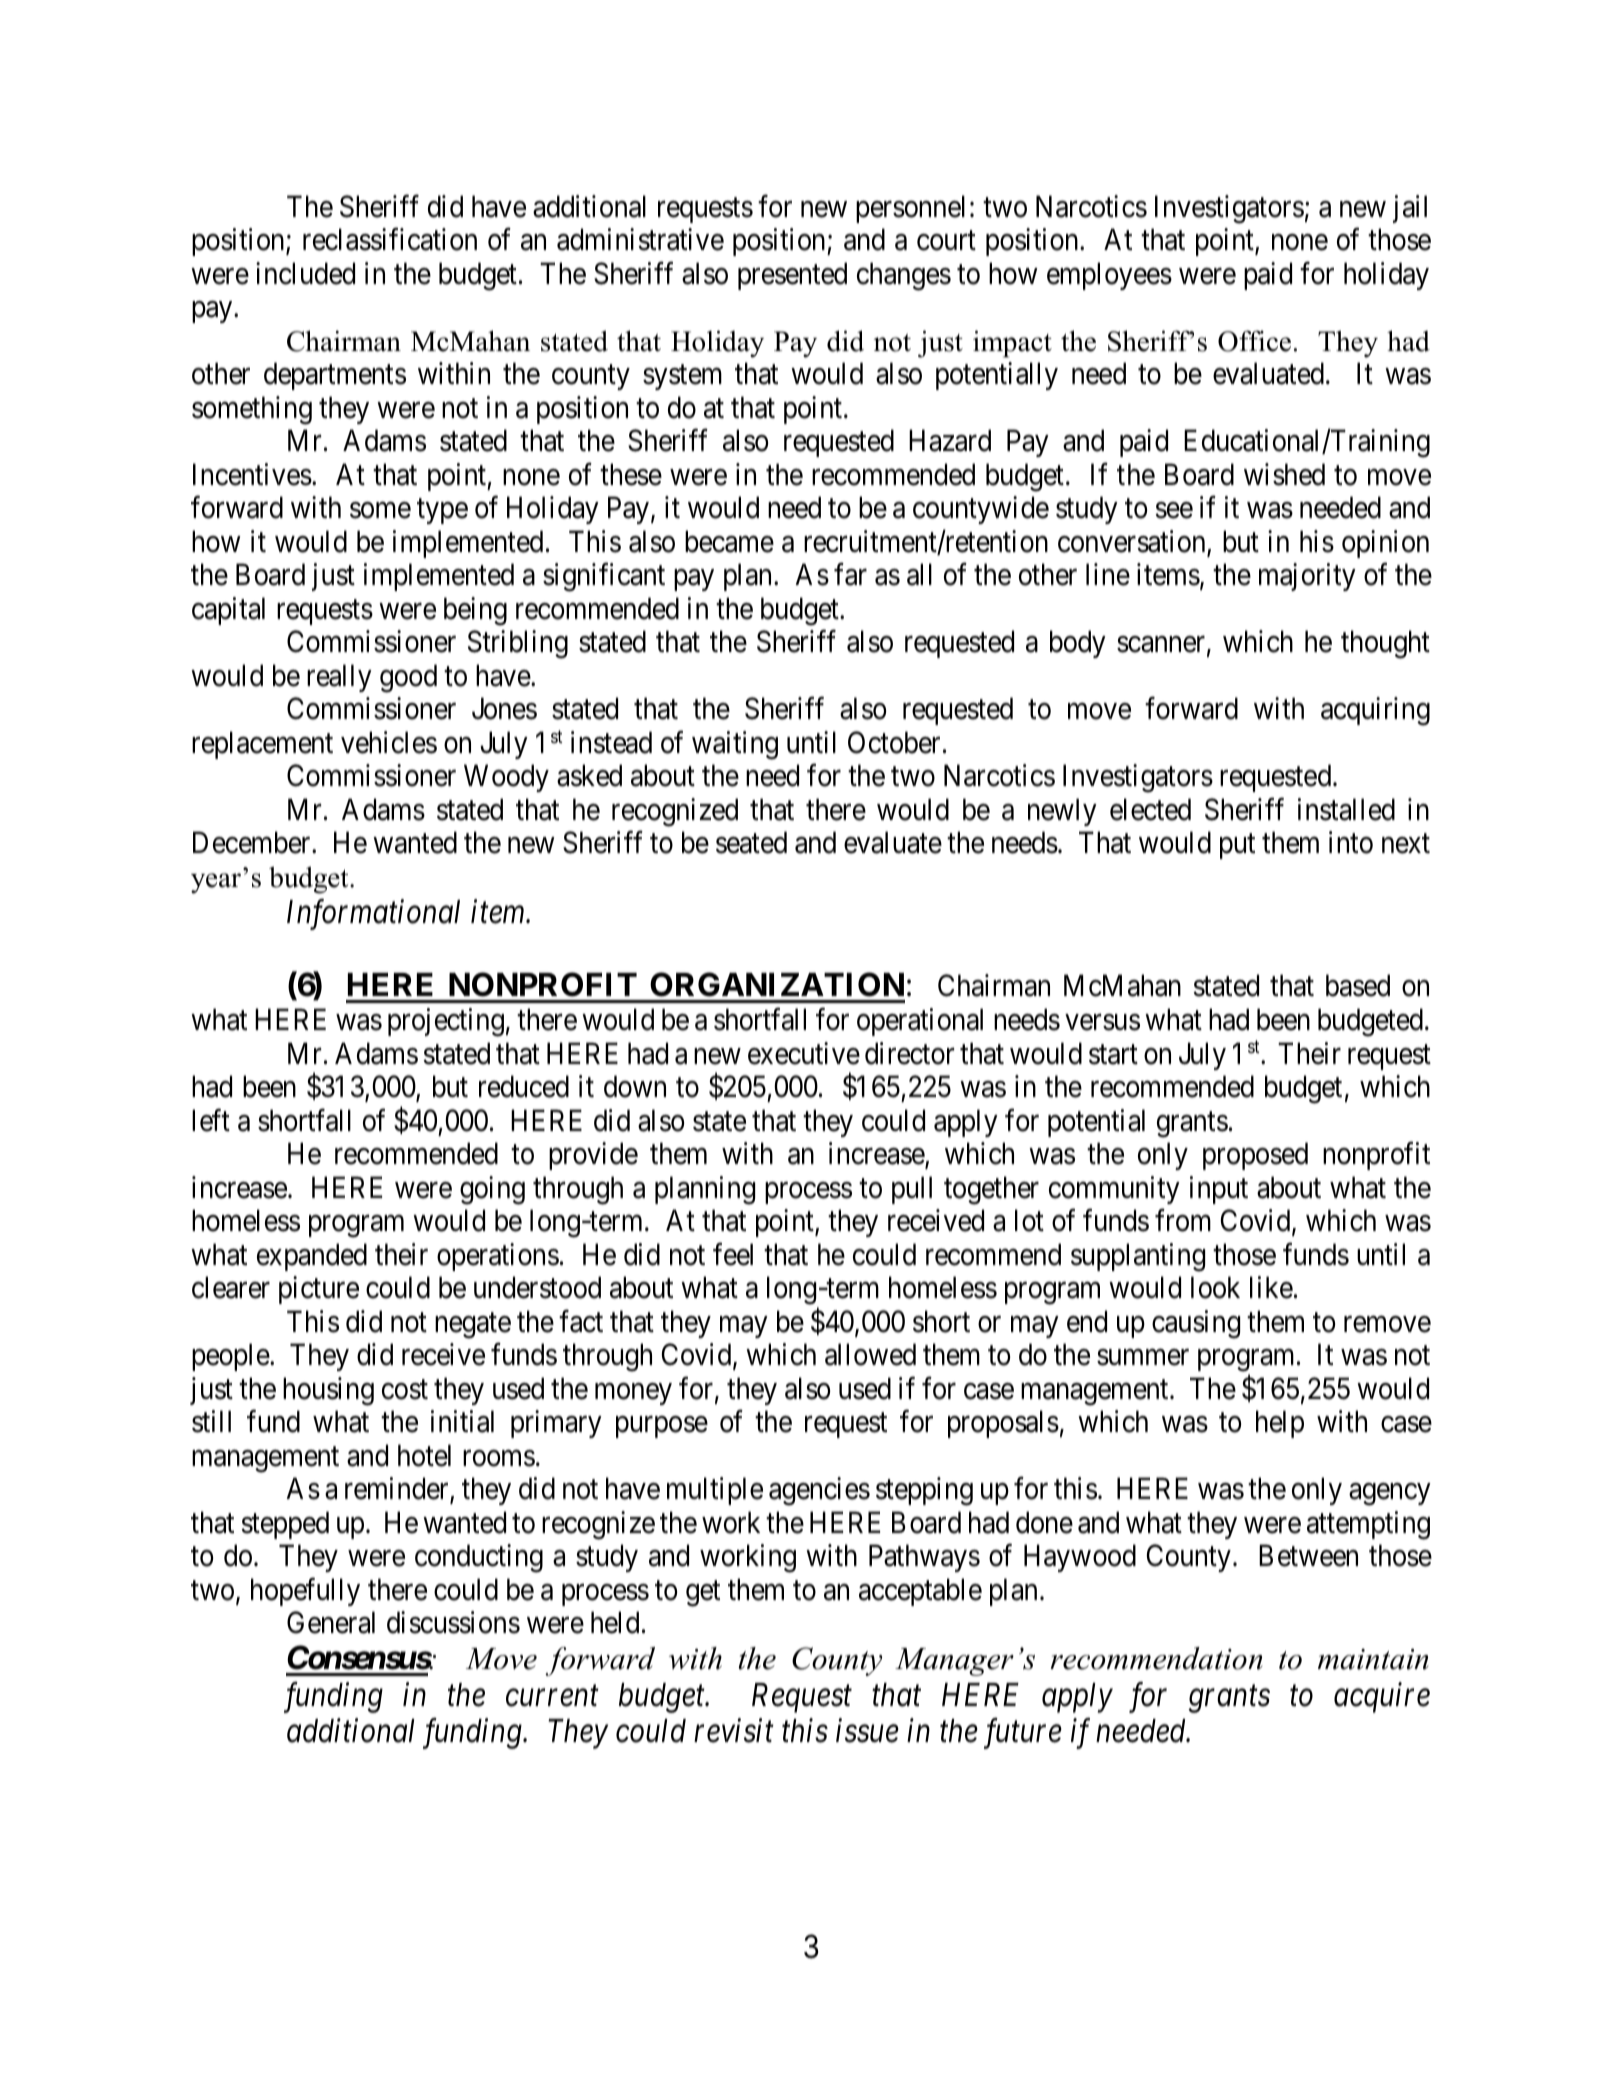 The height and width of the document is (2098, 1621). I want to click on really, so click(339, 678).
